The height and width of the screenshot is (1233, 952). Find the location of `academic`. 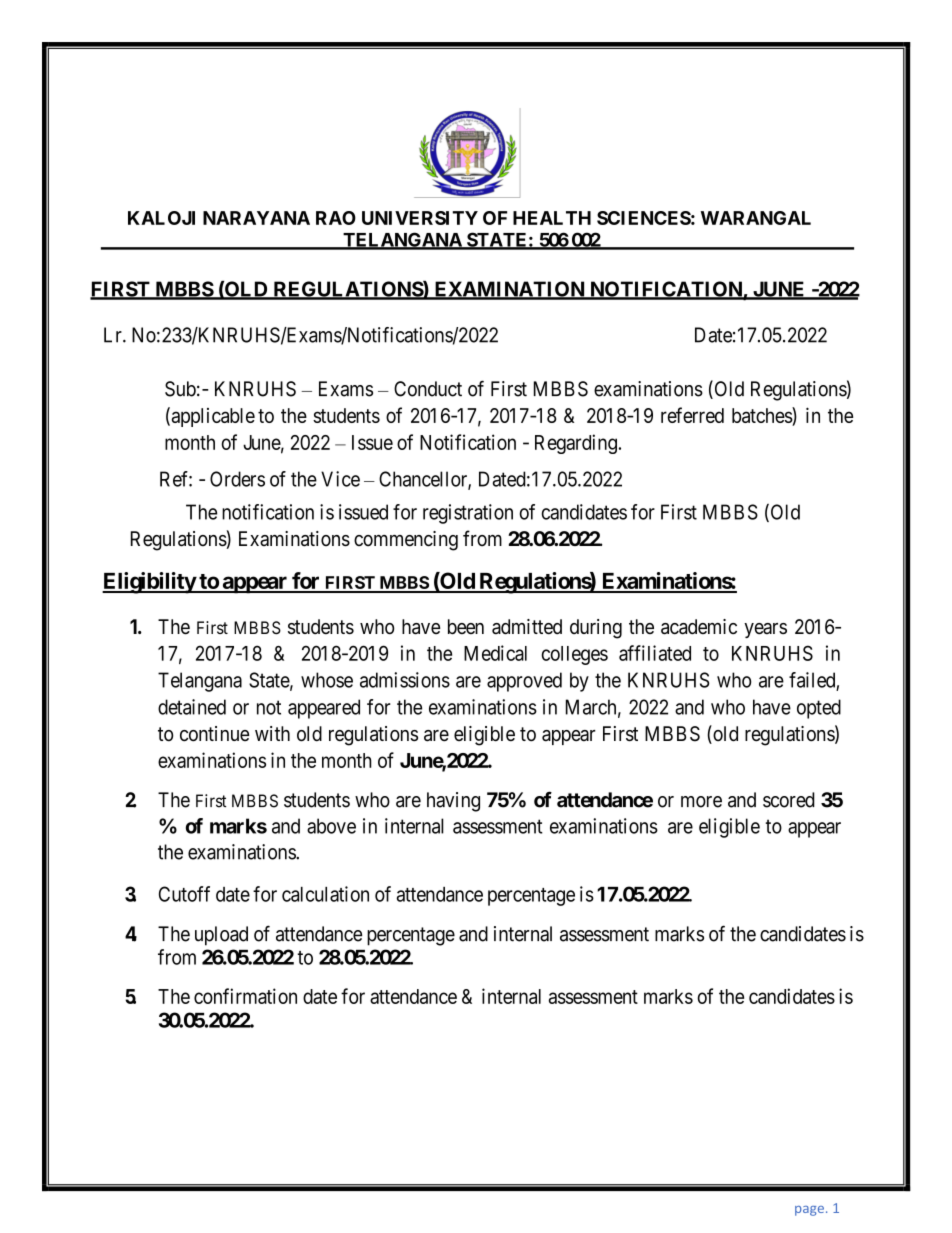

academic is located at coordinates (699, 627).
